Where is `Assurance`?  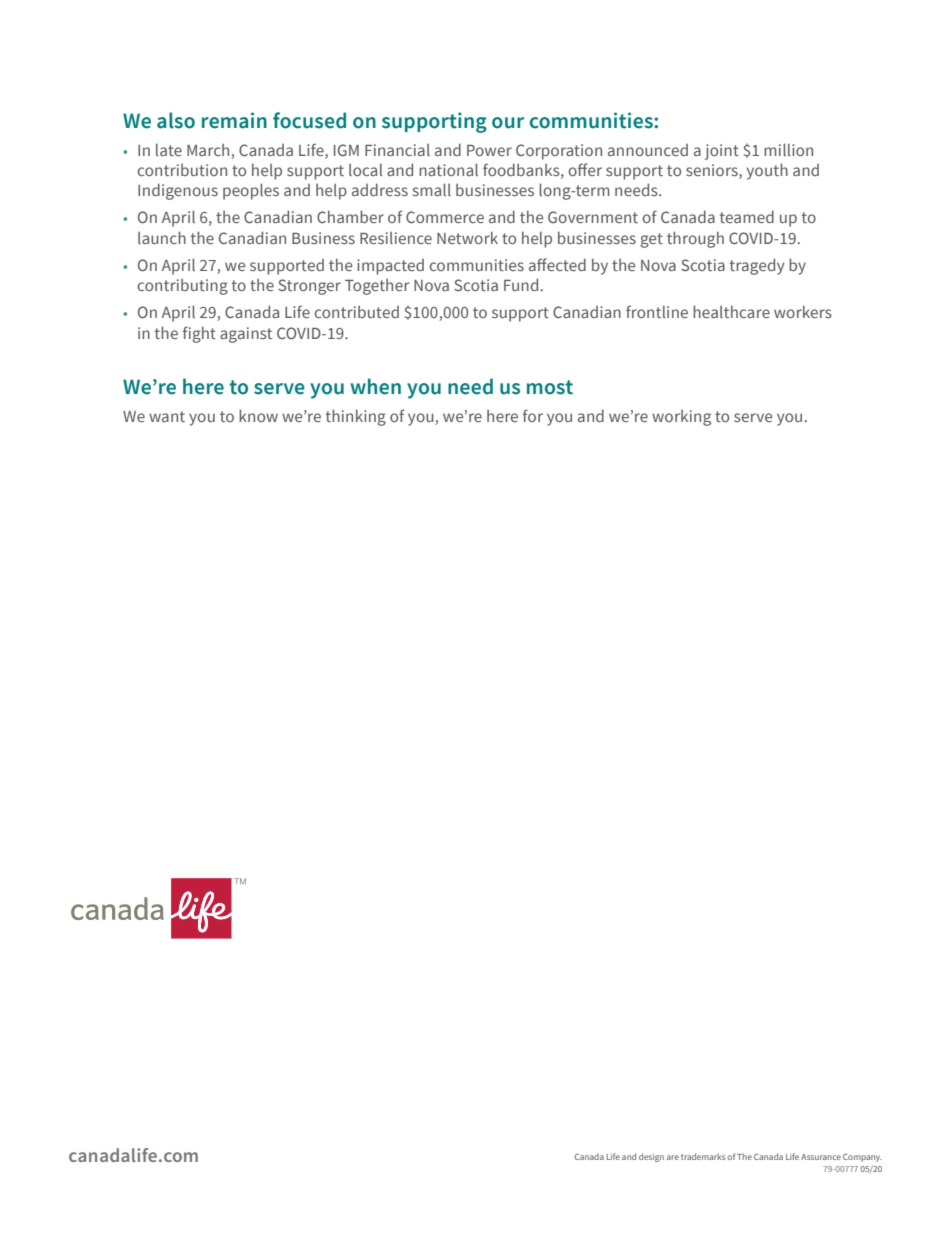 Assurance is located at coordinates (821, 1157).
